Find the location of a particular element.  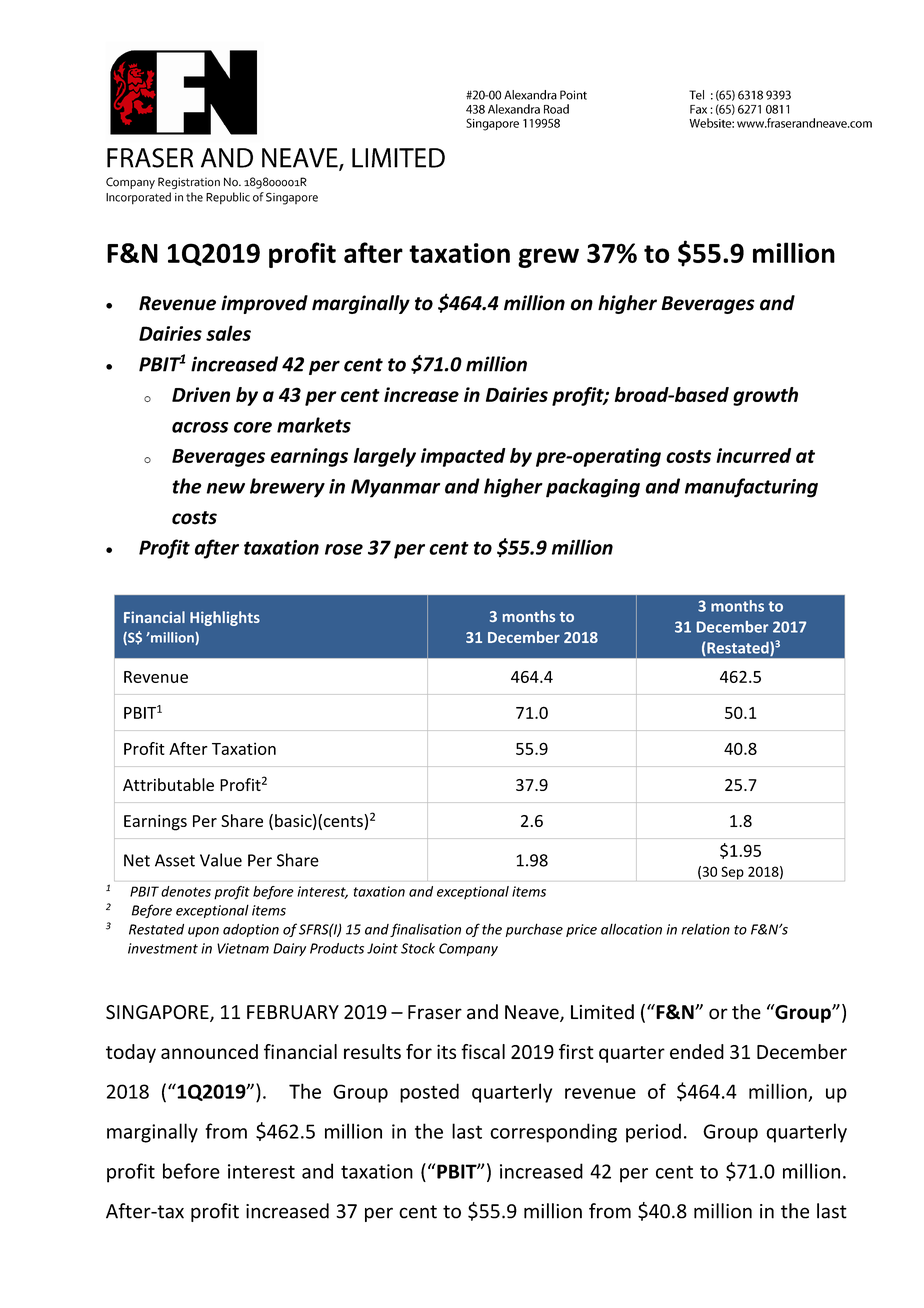

announced is located at coordinates (209, 1051).
